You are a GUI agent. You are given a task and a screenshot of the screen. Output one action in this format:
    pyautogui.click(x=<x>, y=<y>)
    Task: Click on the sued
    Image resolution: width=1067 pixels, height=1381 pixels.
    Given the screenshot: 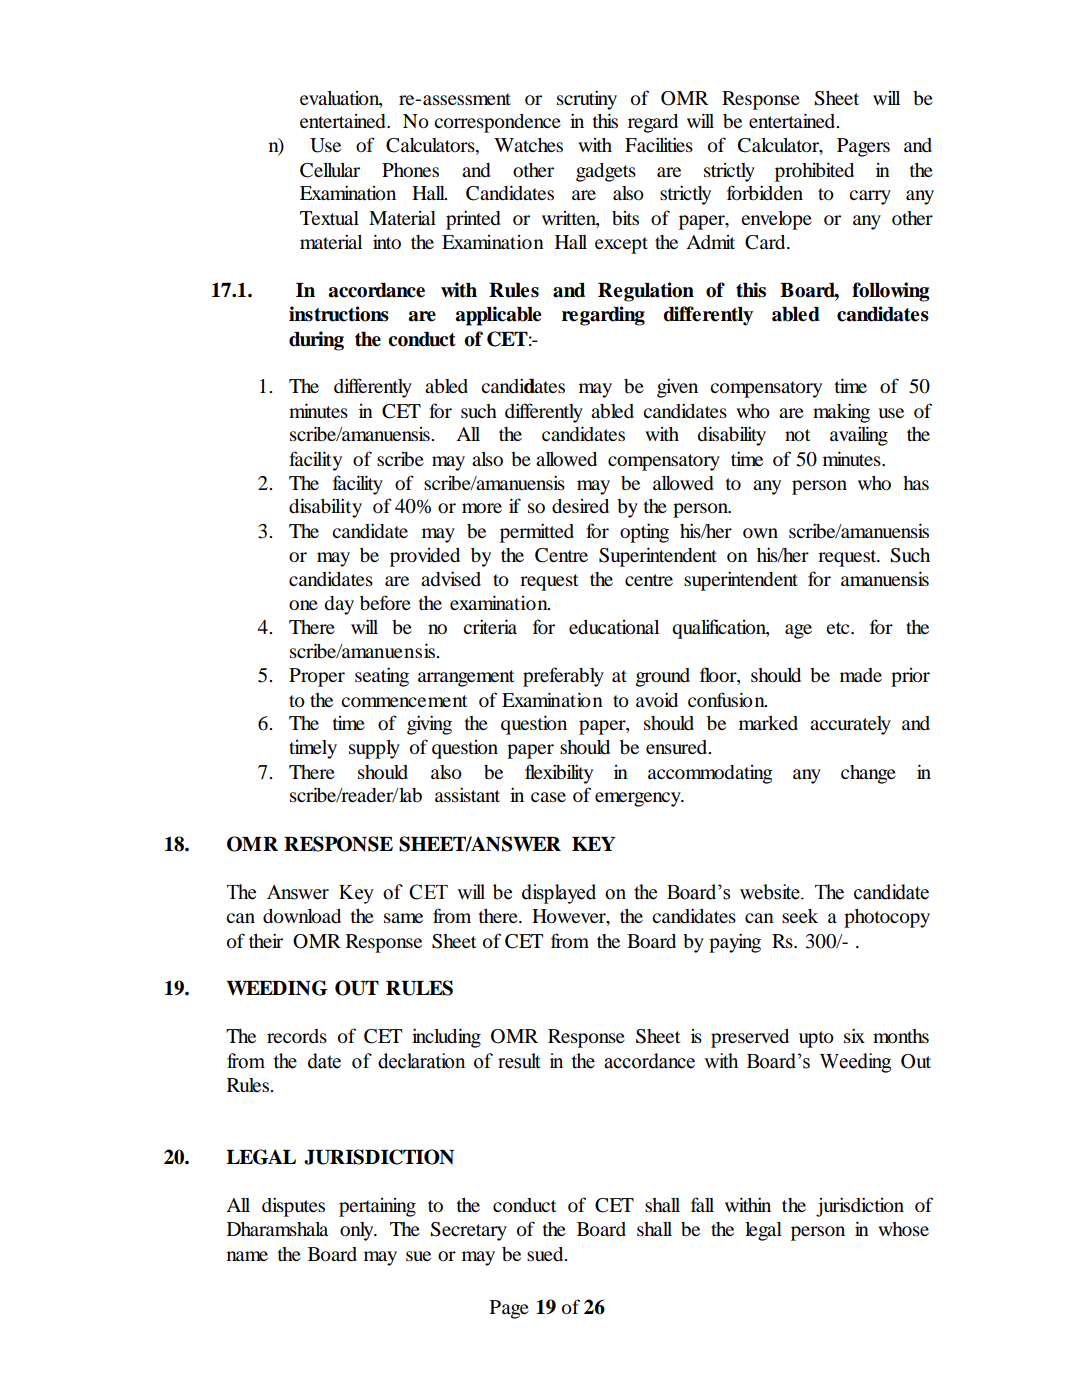 What is the action you would take?
    pyautogui.click(x=546, y=1254)
